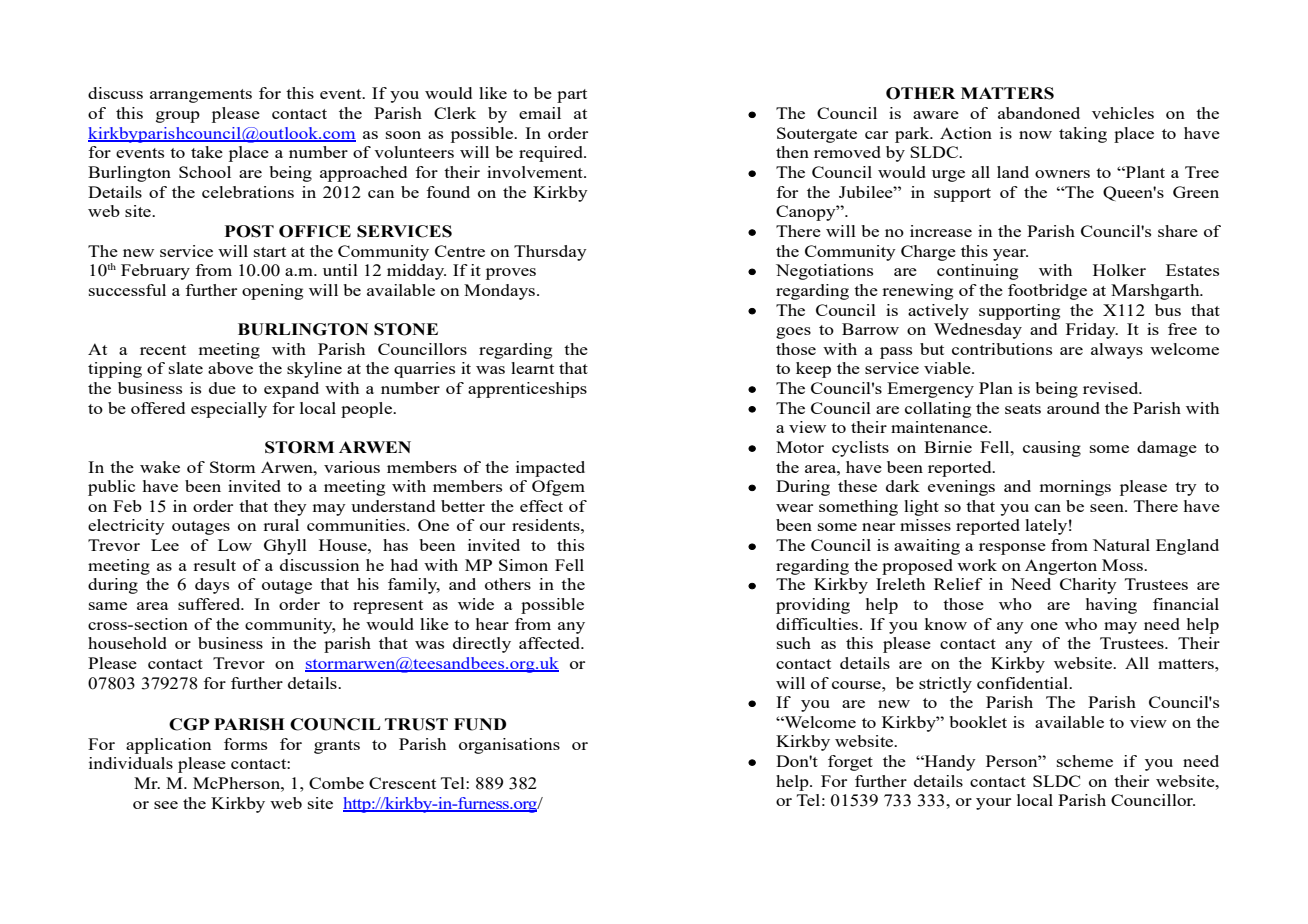 The image size is (1308, 924). I want to click on wake, so click(160, 467).
